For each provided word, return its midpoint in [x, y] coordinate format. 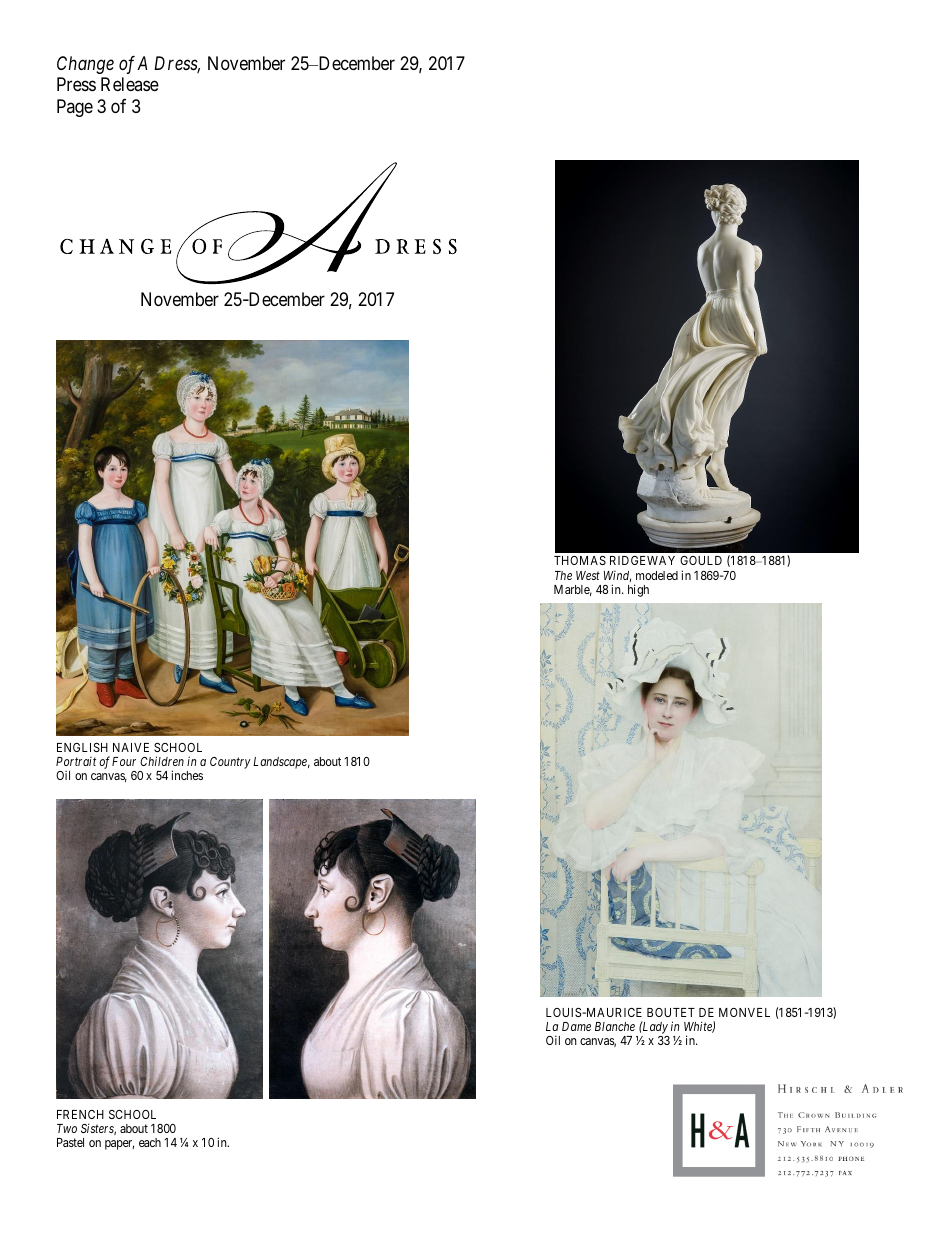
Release [130, 84]
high [638, 590]
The [563, 575]
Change [85, 65]
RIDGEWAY [642, 560]
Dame [576, 1026]
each [150, 1142]
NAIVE [131, 747]
